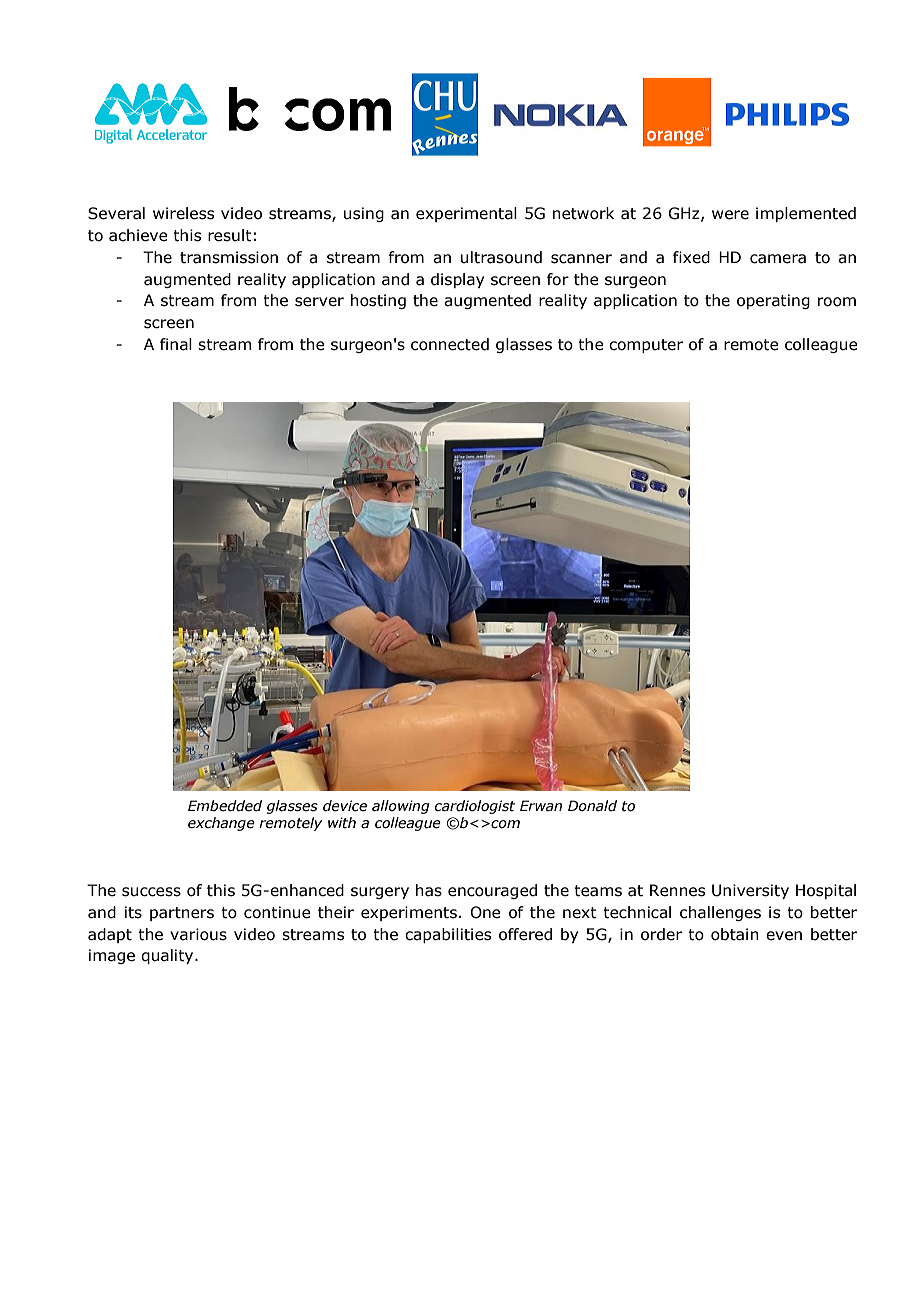 This page has width=924, height=1309. I want to click on allowing, so click(401, 807).
